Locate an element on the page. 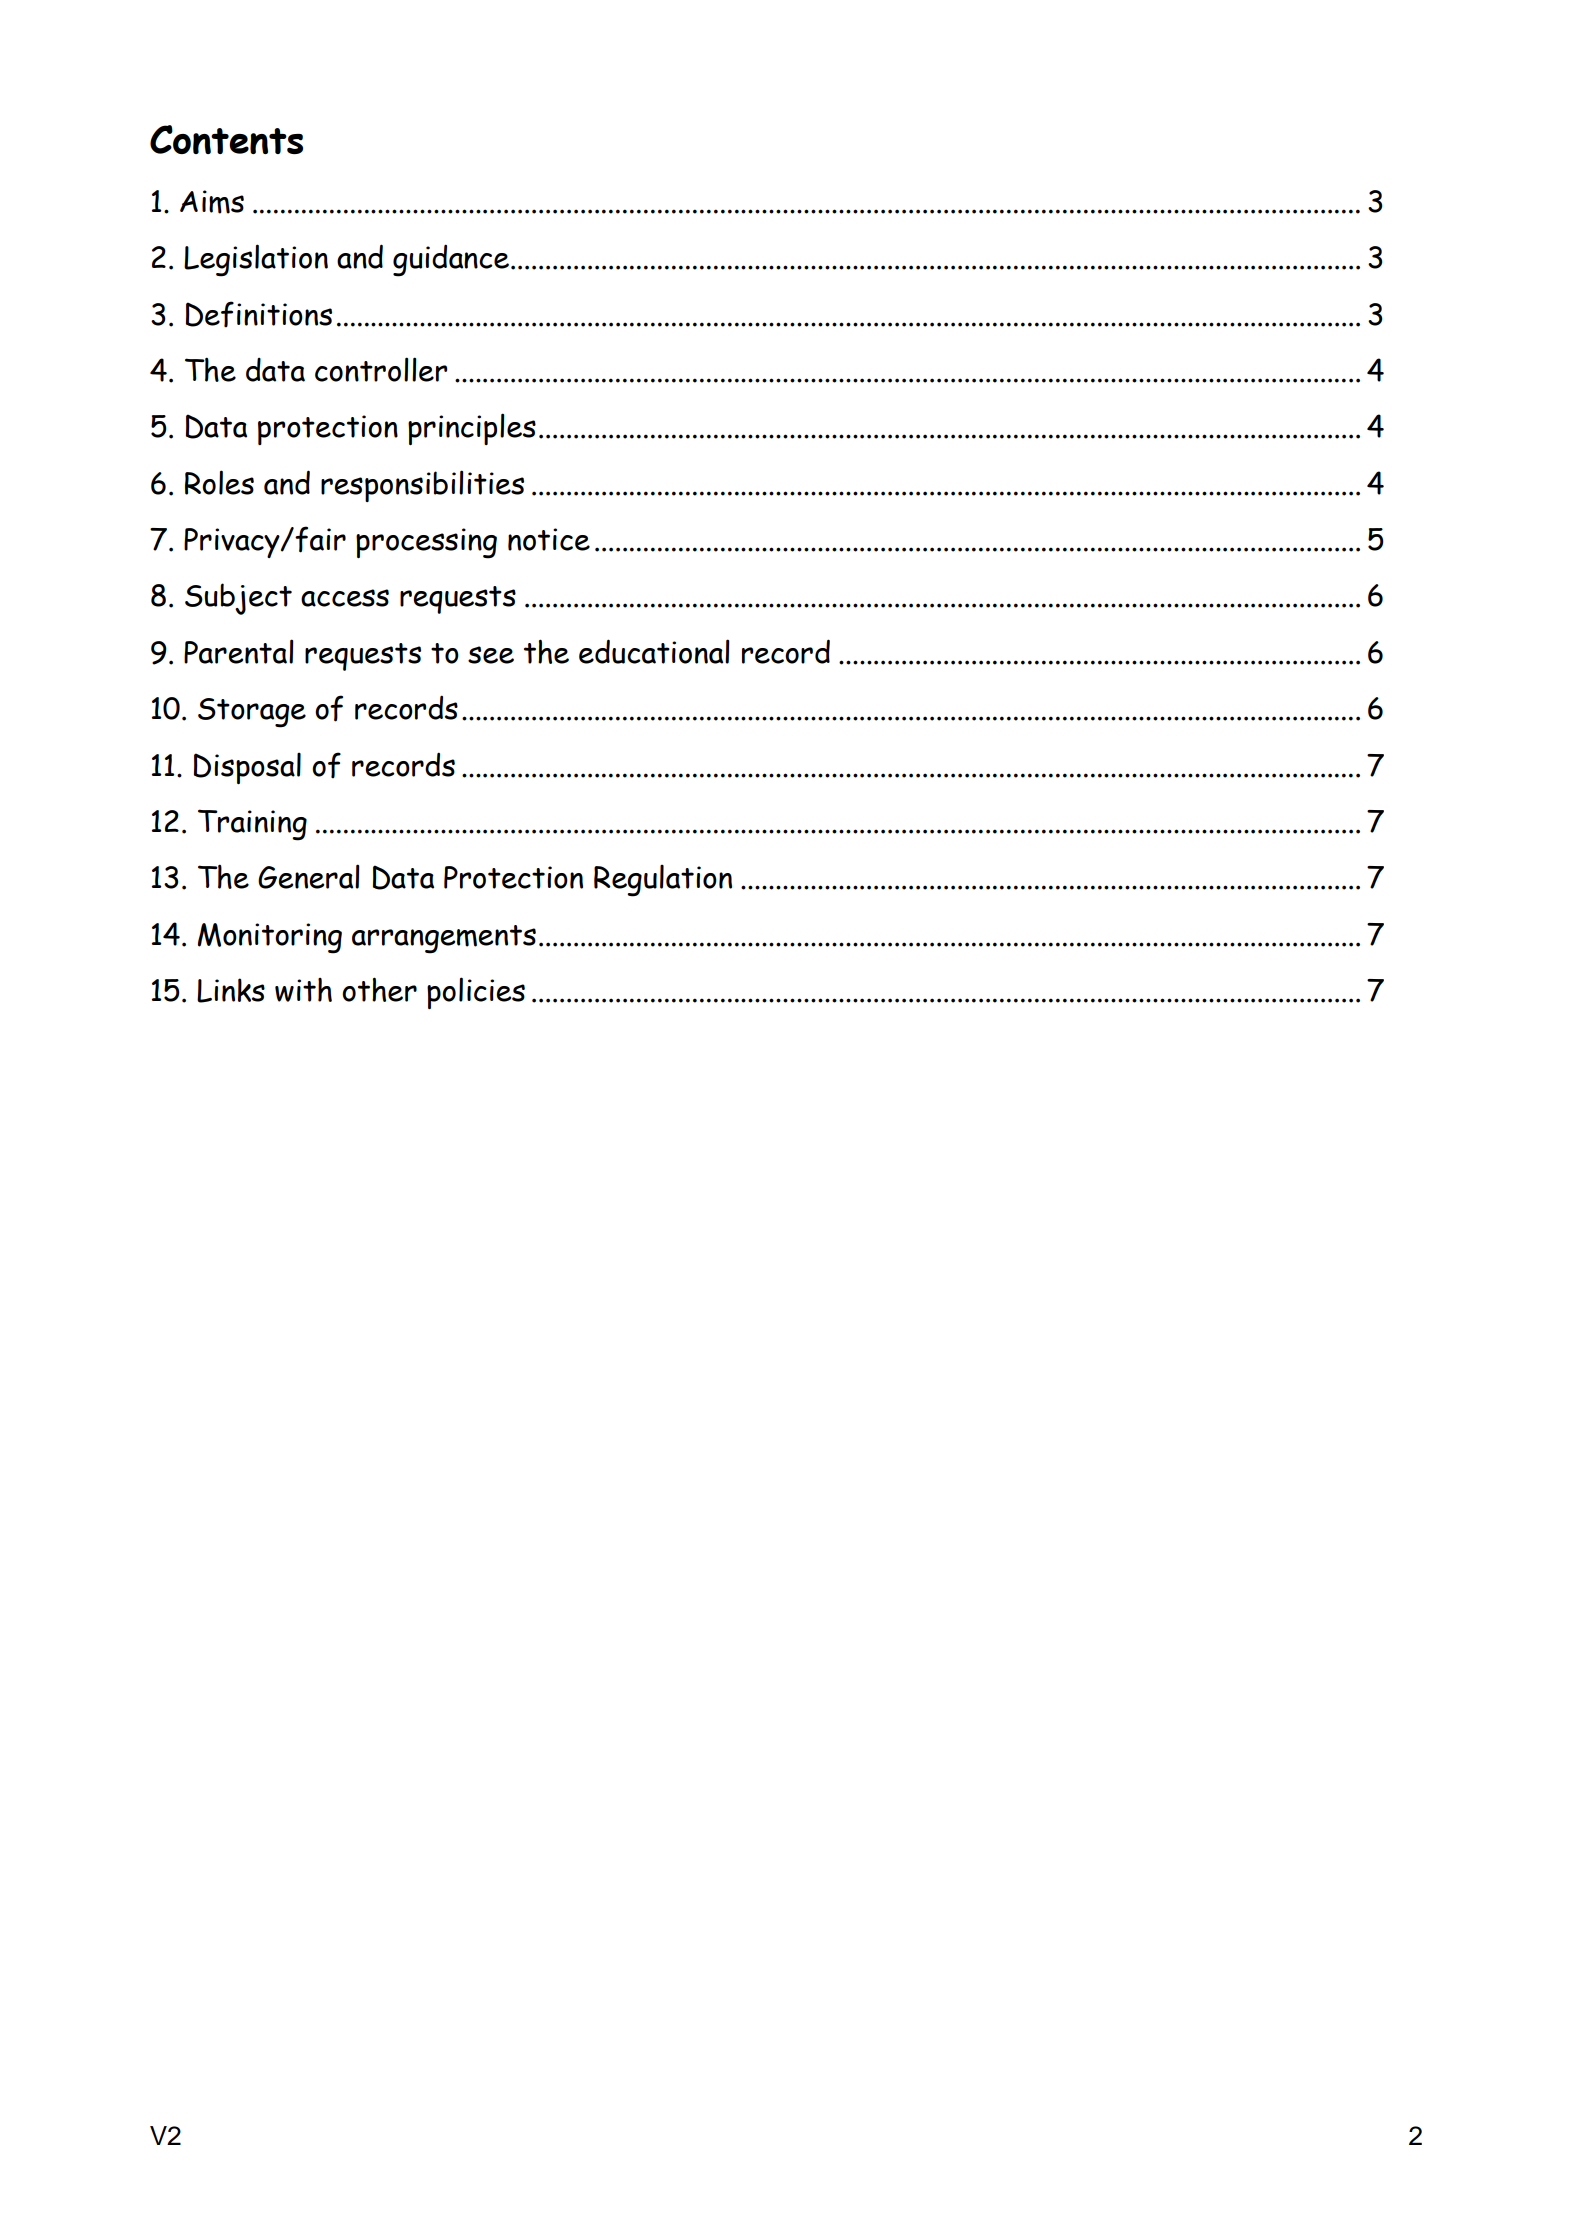 This image has height=2226, width=1573. policies is located at coordinates (476, 993).
